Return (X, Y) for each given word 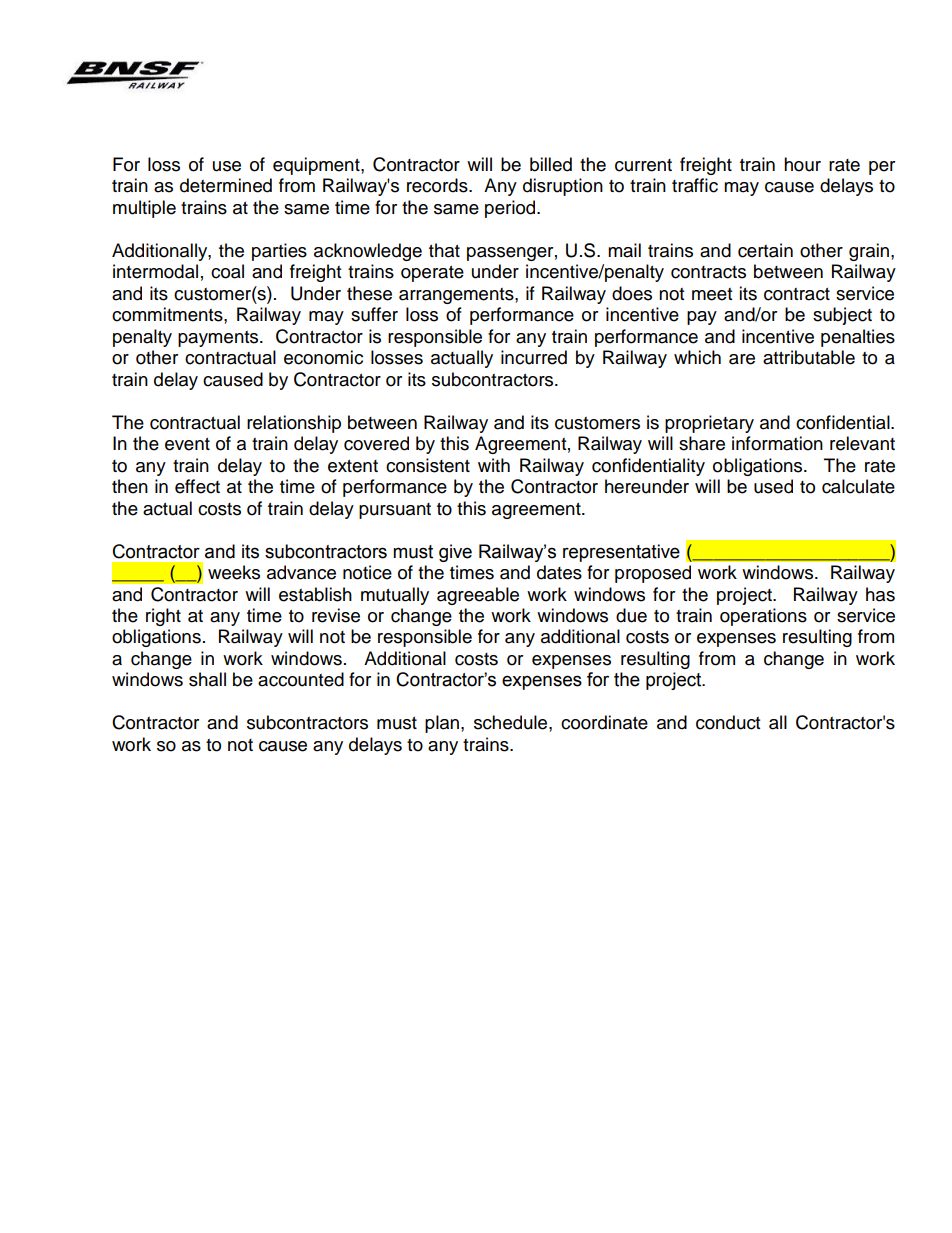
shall (207, 679)
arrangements (457, 296)
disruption (563, 187)
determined (226, 185)
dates (559, 572)
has (880, 594)
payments (219, 339)
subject (842, 316)
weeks (234, 572)
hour (802, 164)
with (494, 465)
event (187, 444)
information (777, 443)
